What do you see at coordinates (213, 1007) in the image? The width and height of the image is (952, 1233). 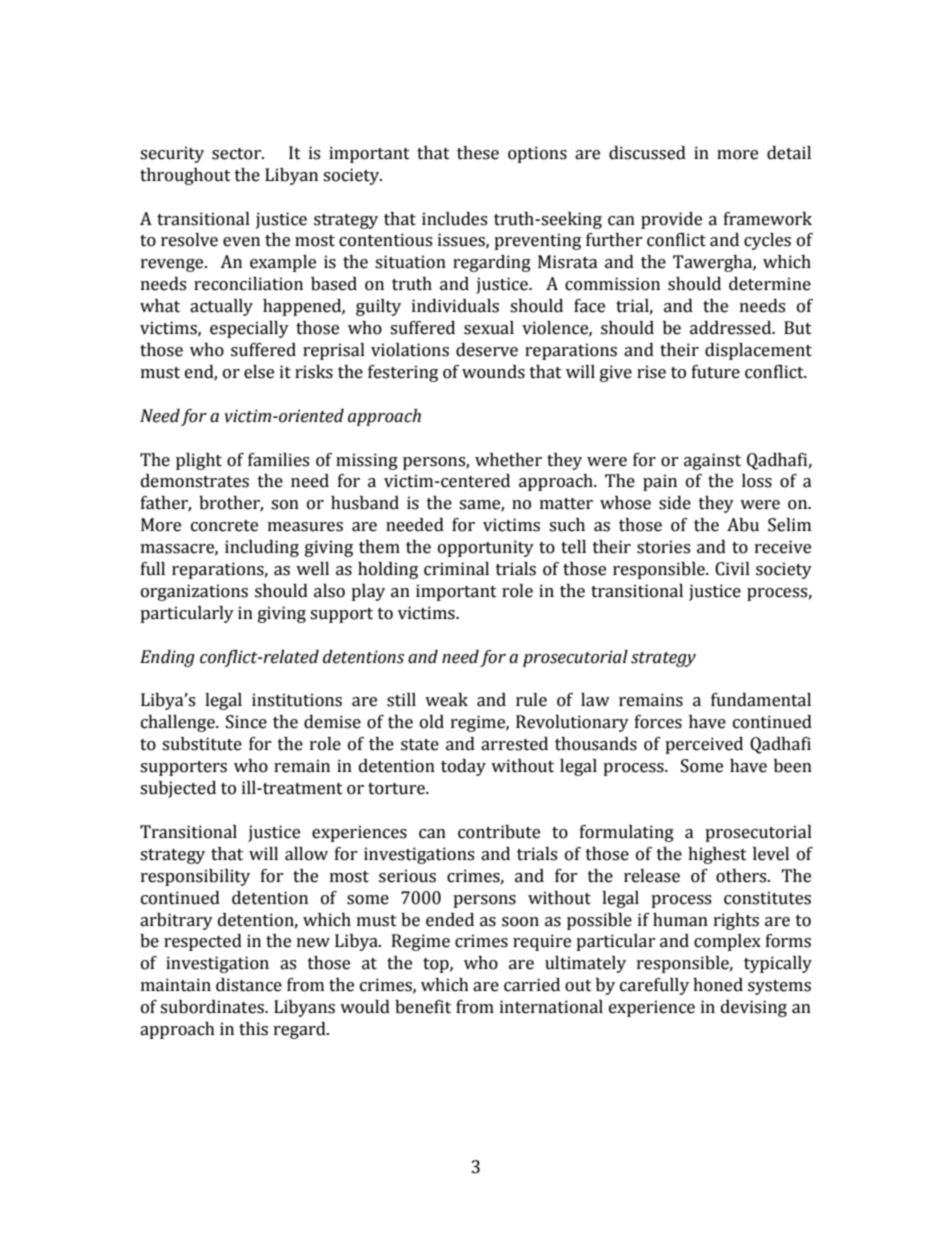 I see `subordinates` at bounding box center [213, 1007].
